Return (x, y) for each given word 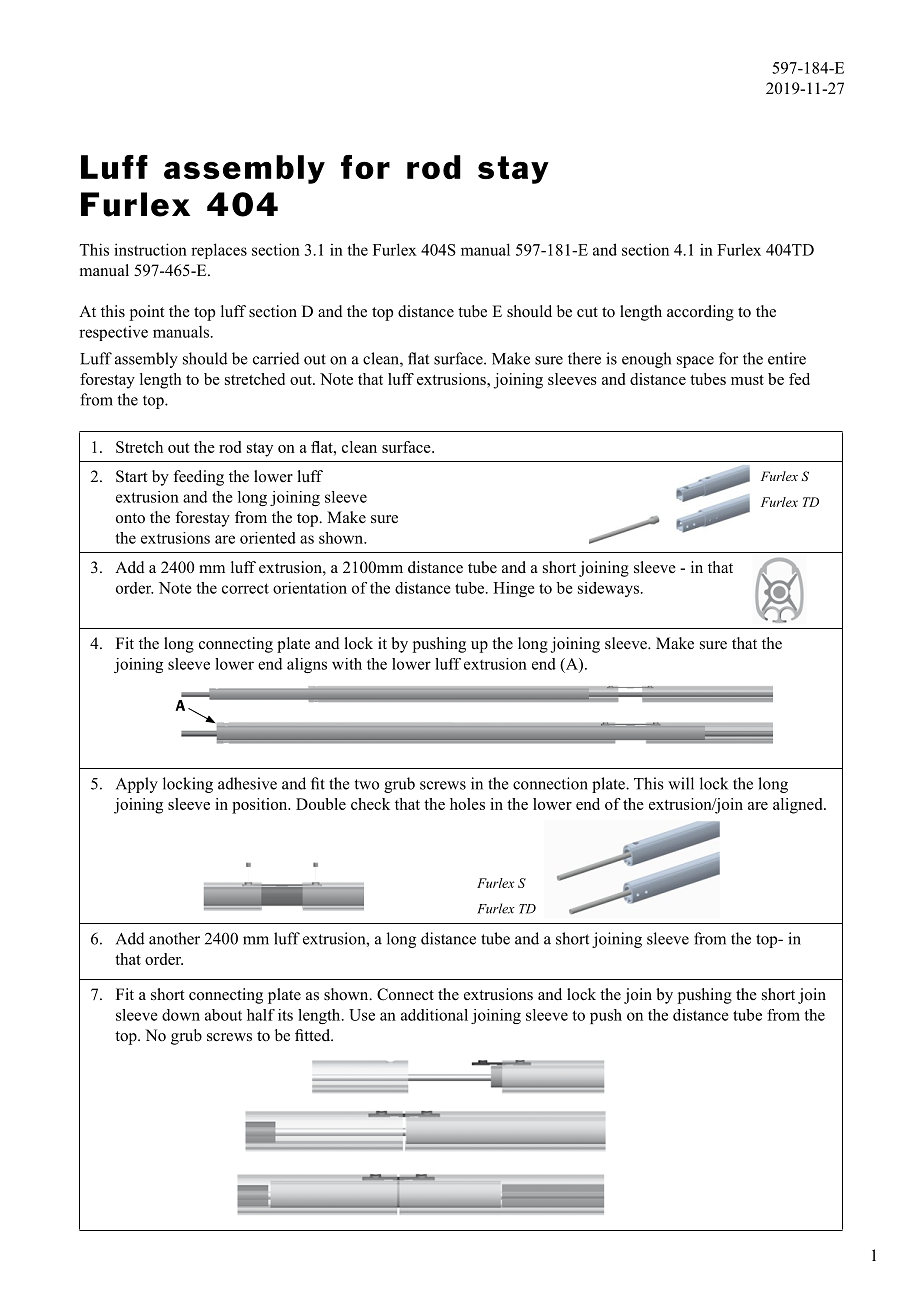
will (681, 783)
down (181, 1015)
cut (587, 312)
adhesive (247, 783)
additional (434, 1015)
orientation (310, 588)
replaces (219, 251)
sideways (608, 589)
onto (130, 518)
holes (467, 804)
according (700, 313)
